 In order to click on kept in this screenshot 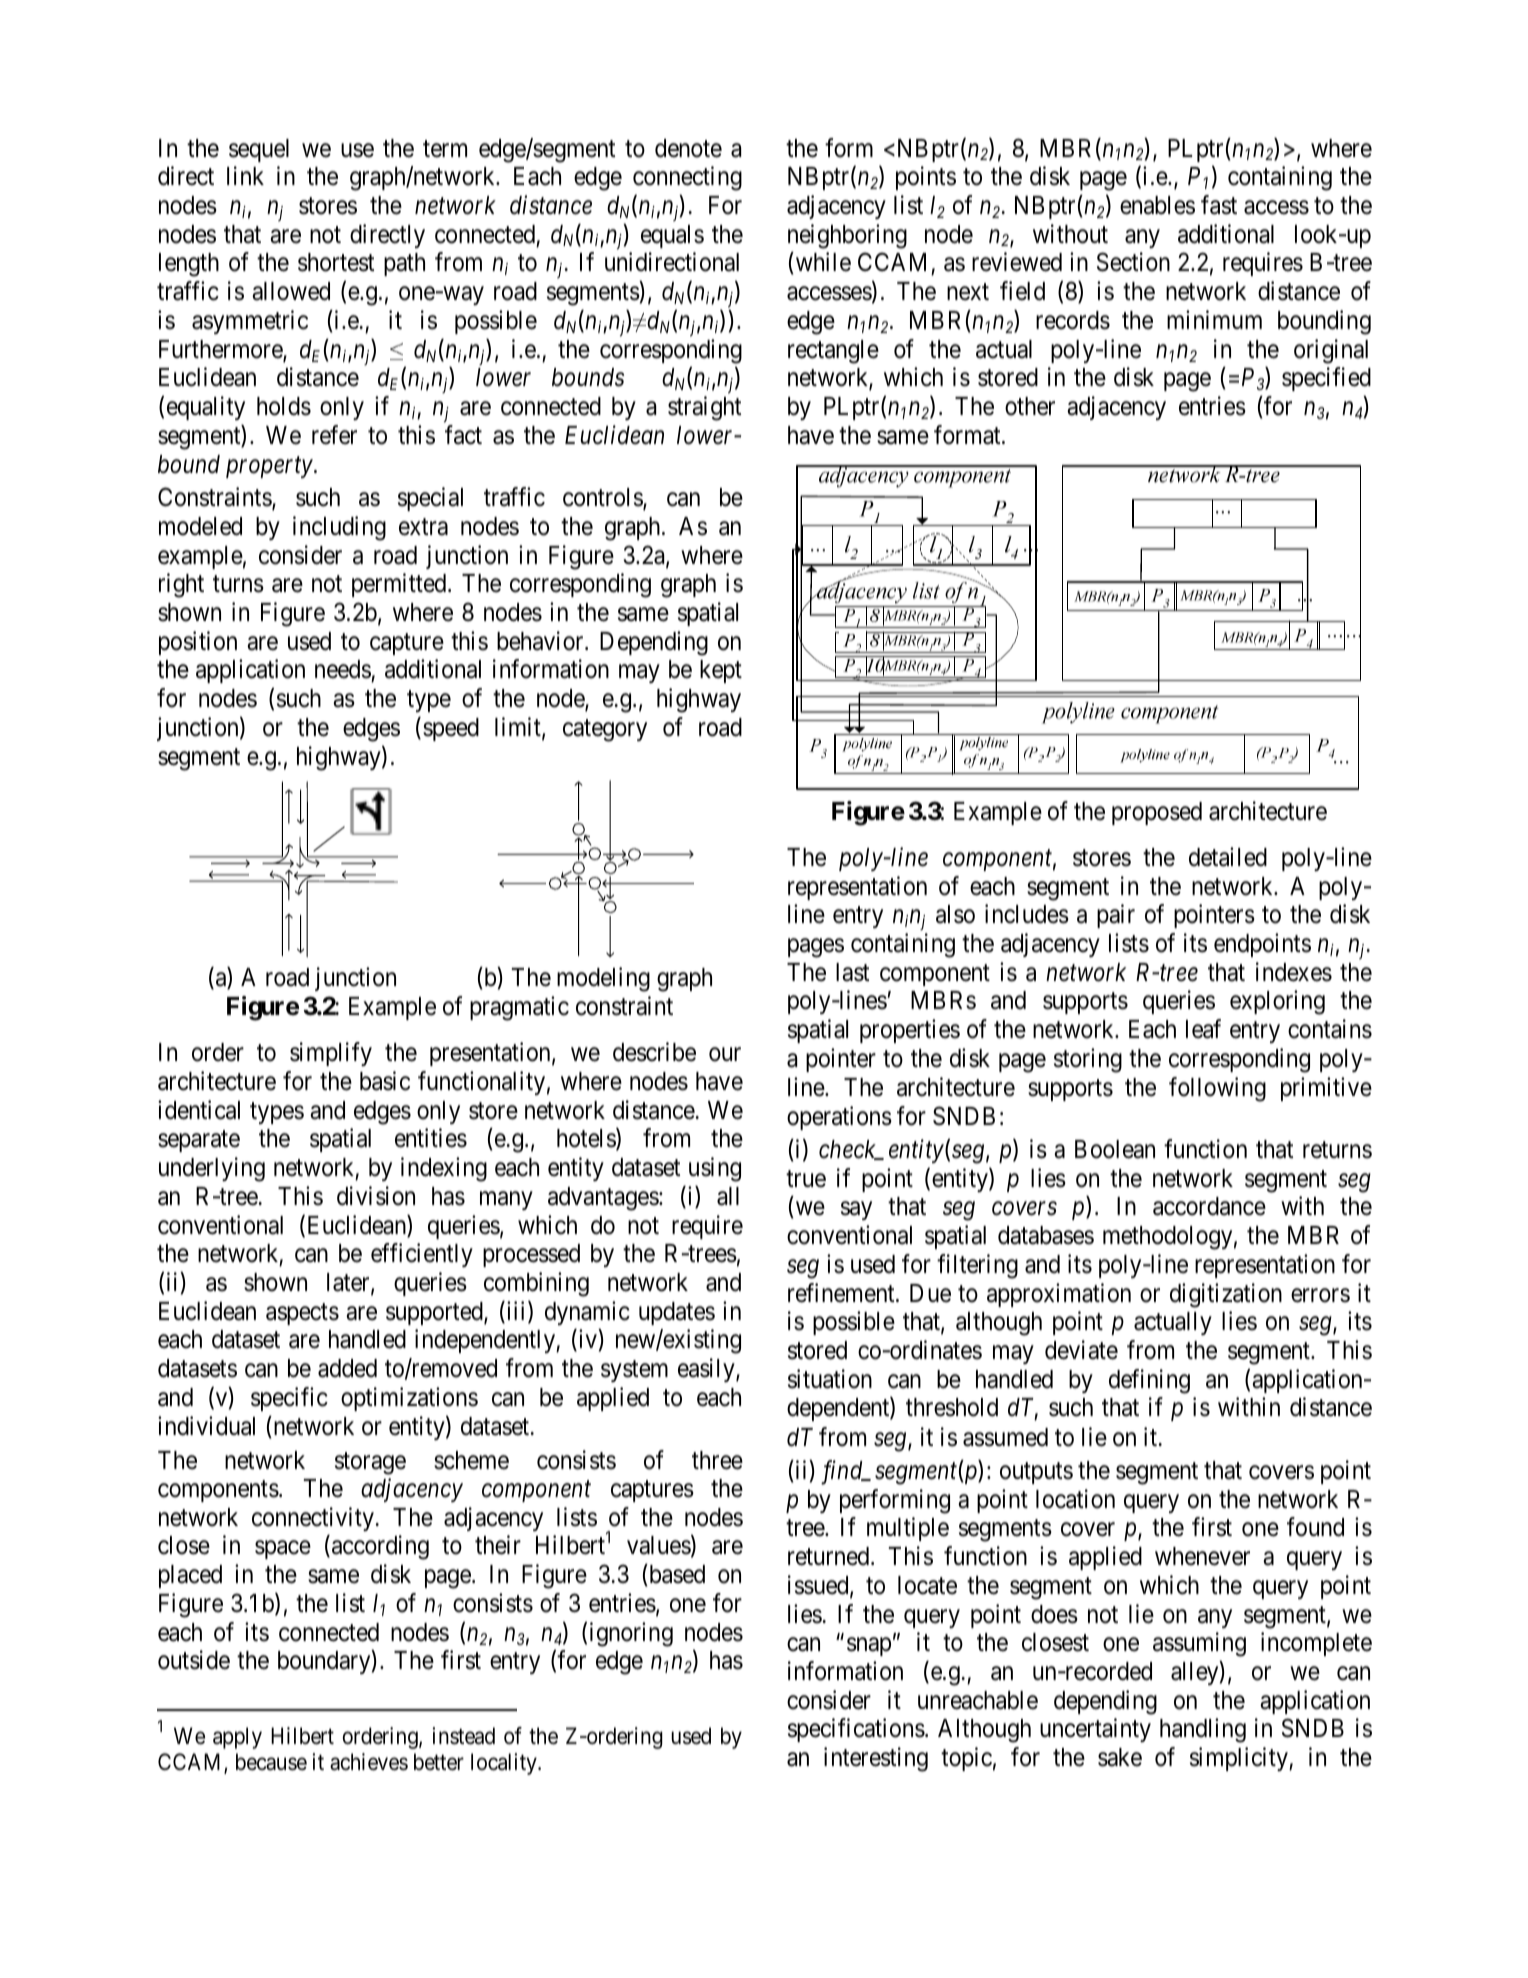, I will do `click(721, 671)`.
